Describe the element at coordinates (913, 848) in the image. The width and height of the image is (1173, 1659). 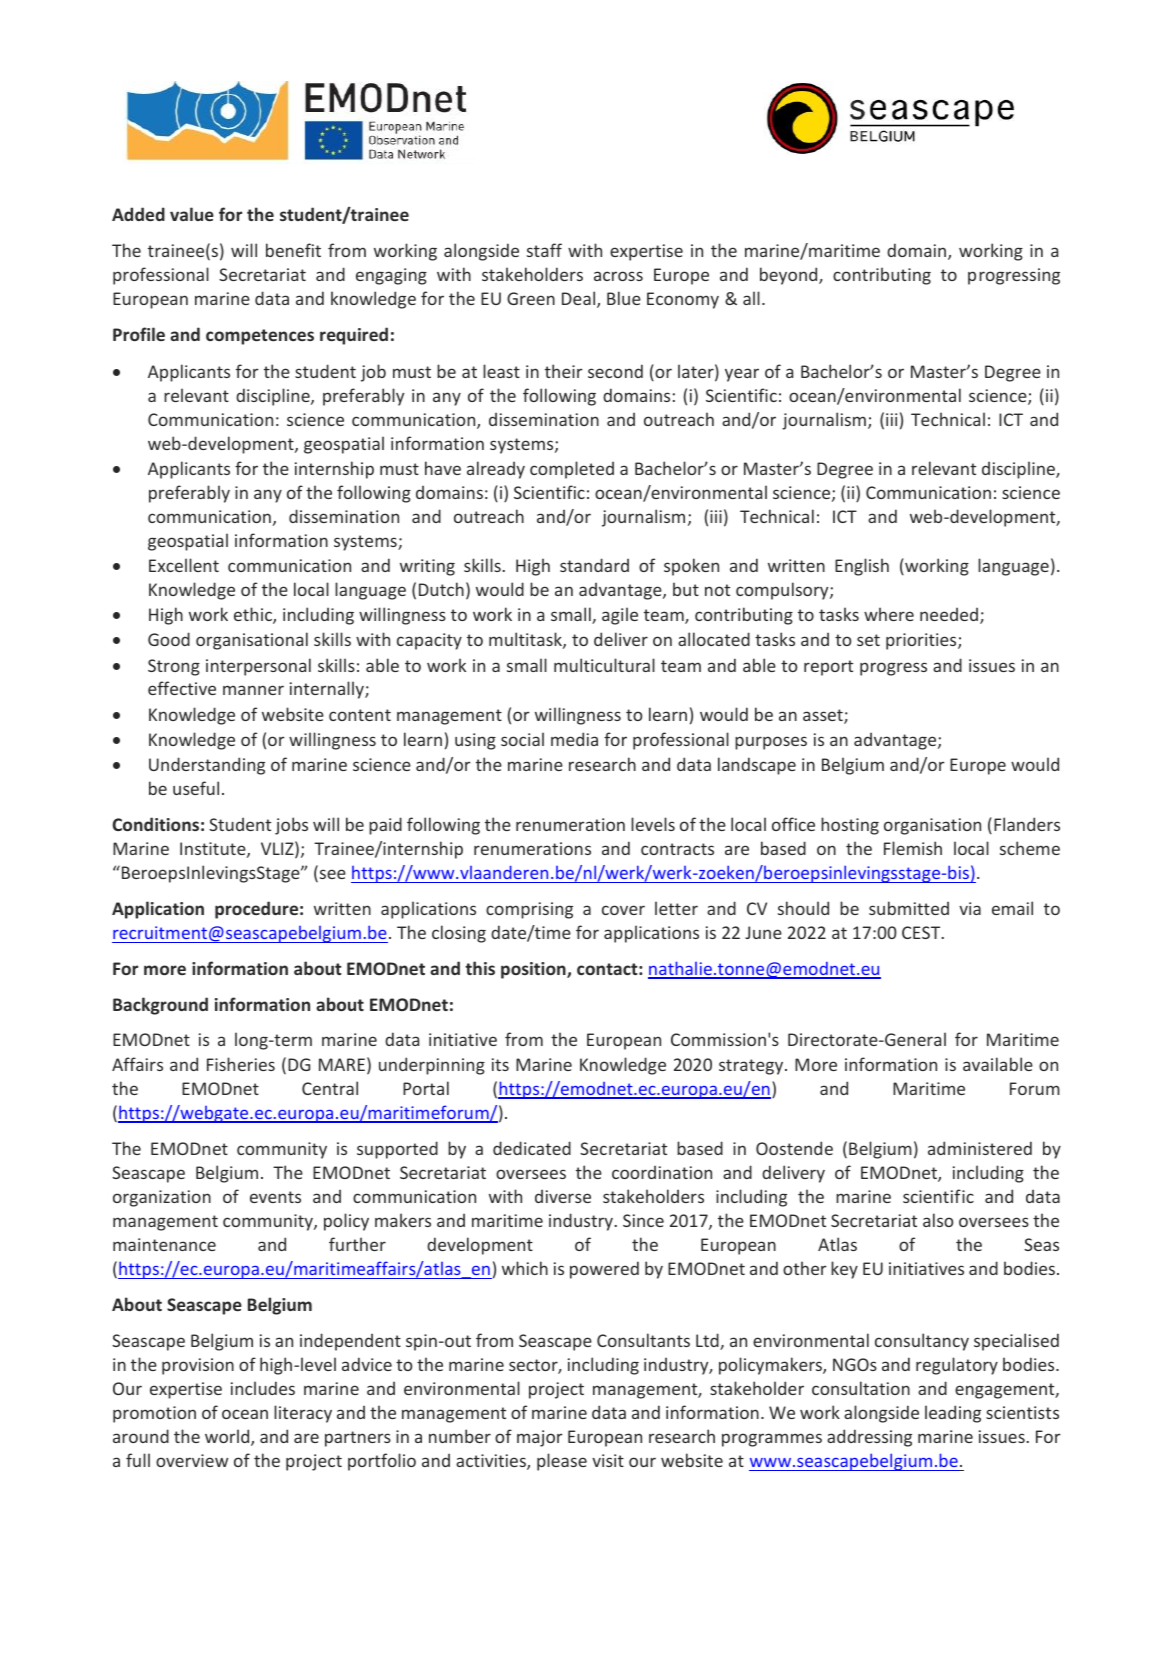
I see `Flemish` at that location.
